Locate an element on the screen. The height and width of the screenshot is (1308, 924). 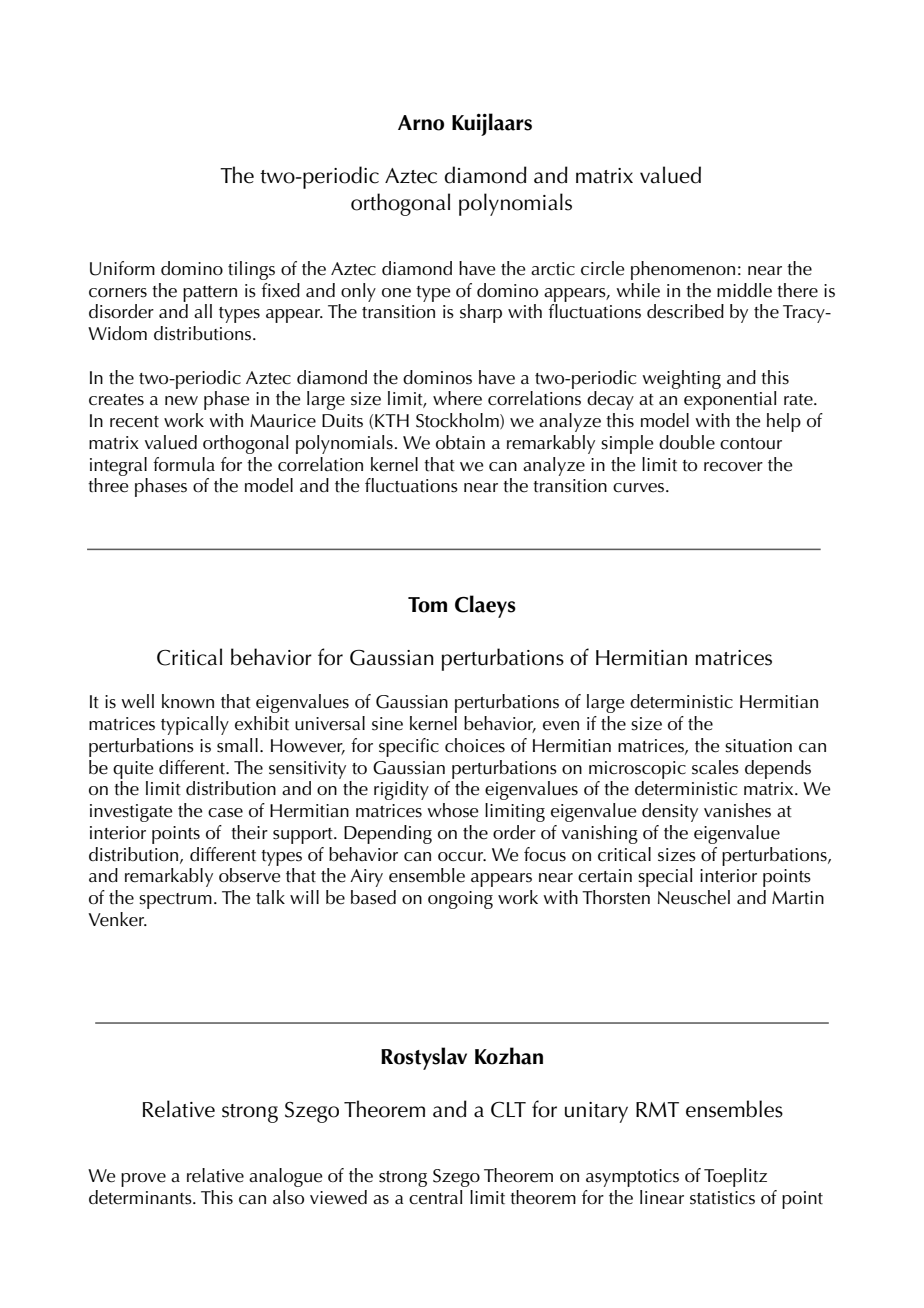
statistics is located at coordinates (722, 1198).
